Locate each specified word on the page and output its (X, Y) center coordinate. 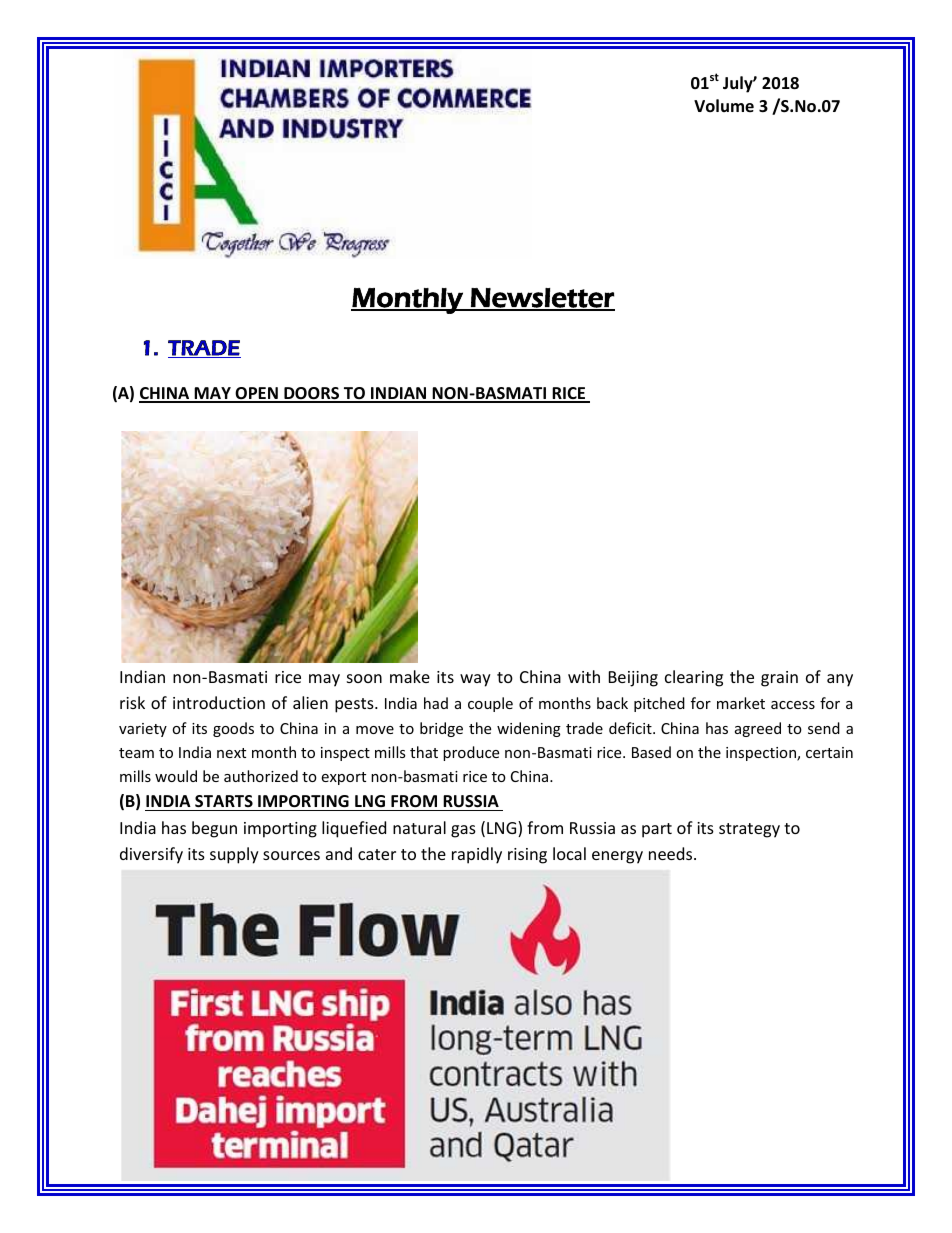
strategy (749, 830)
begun (214, 829)
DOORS (311, 394)
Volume (724, 105)
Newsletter (542, 299)
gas (463, 831)
